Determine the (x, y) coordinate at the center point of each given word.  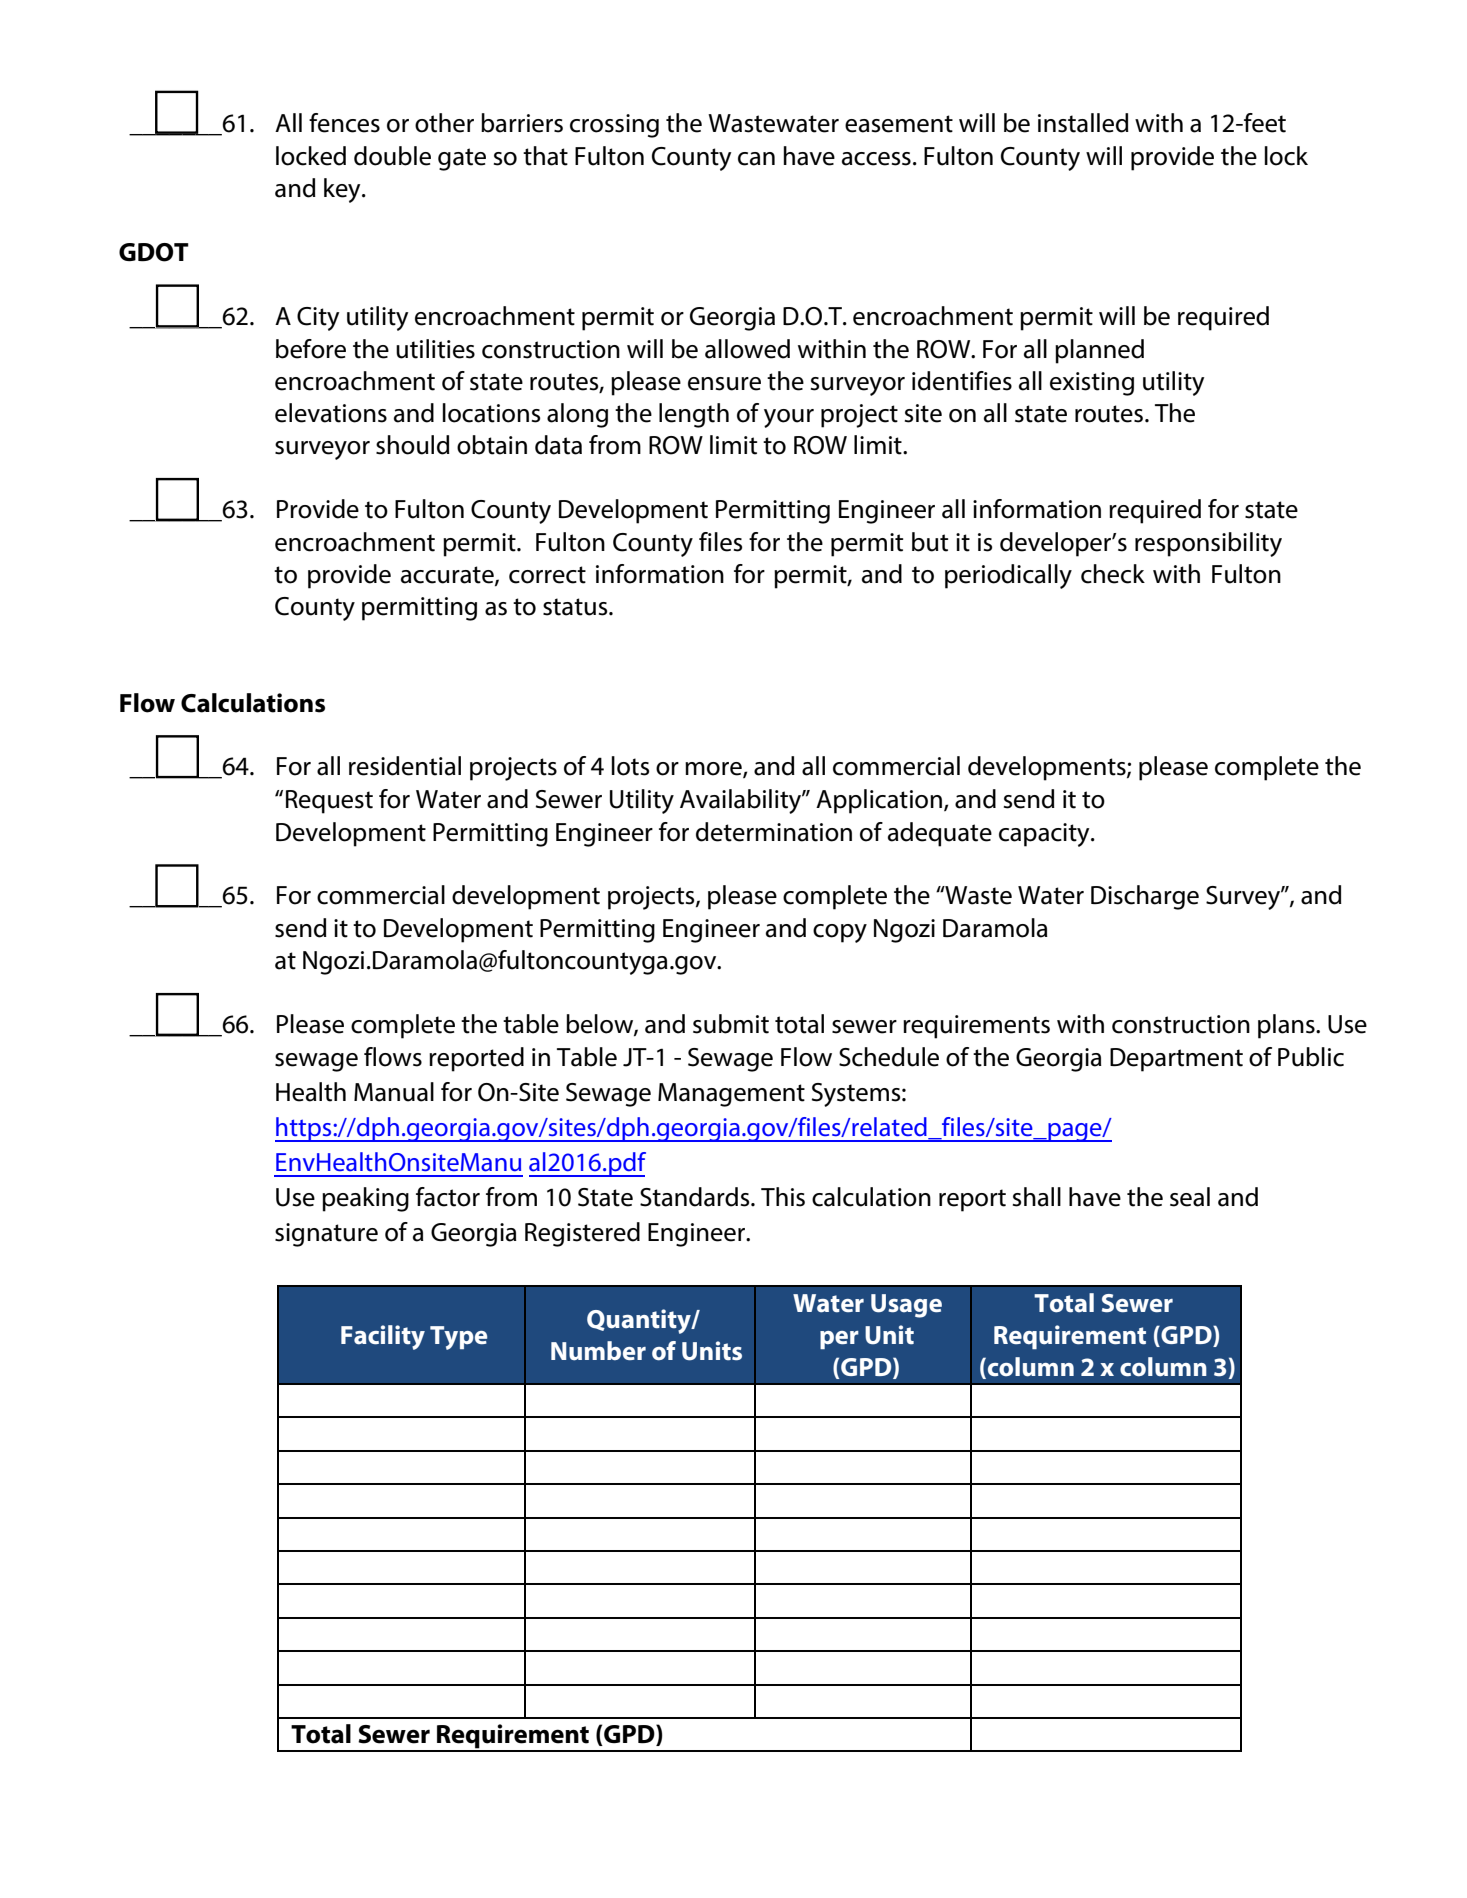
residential (405, 766)
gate (462, 159)
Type (458, 1338)
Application (879, 801)
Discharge (1145, 897)
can (756, 159)
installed (1083, 123)
